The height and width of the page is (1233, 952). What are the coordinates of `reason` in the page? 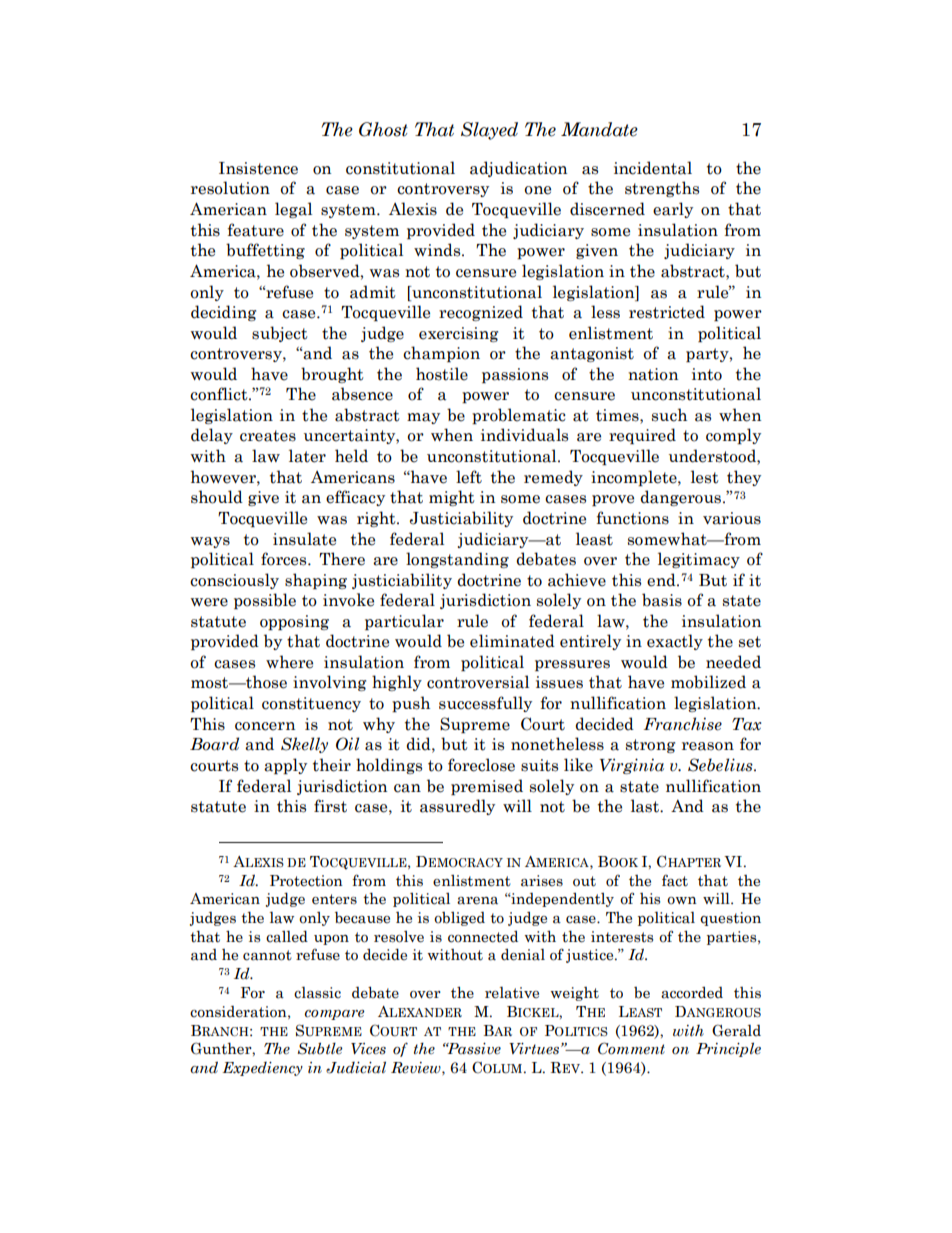 It's located at (708, 746).
